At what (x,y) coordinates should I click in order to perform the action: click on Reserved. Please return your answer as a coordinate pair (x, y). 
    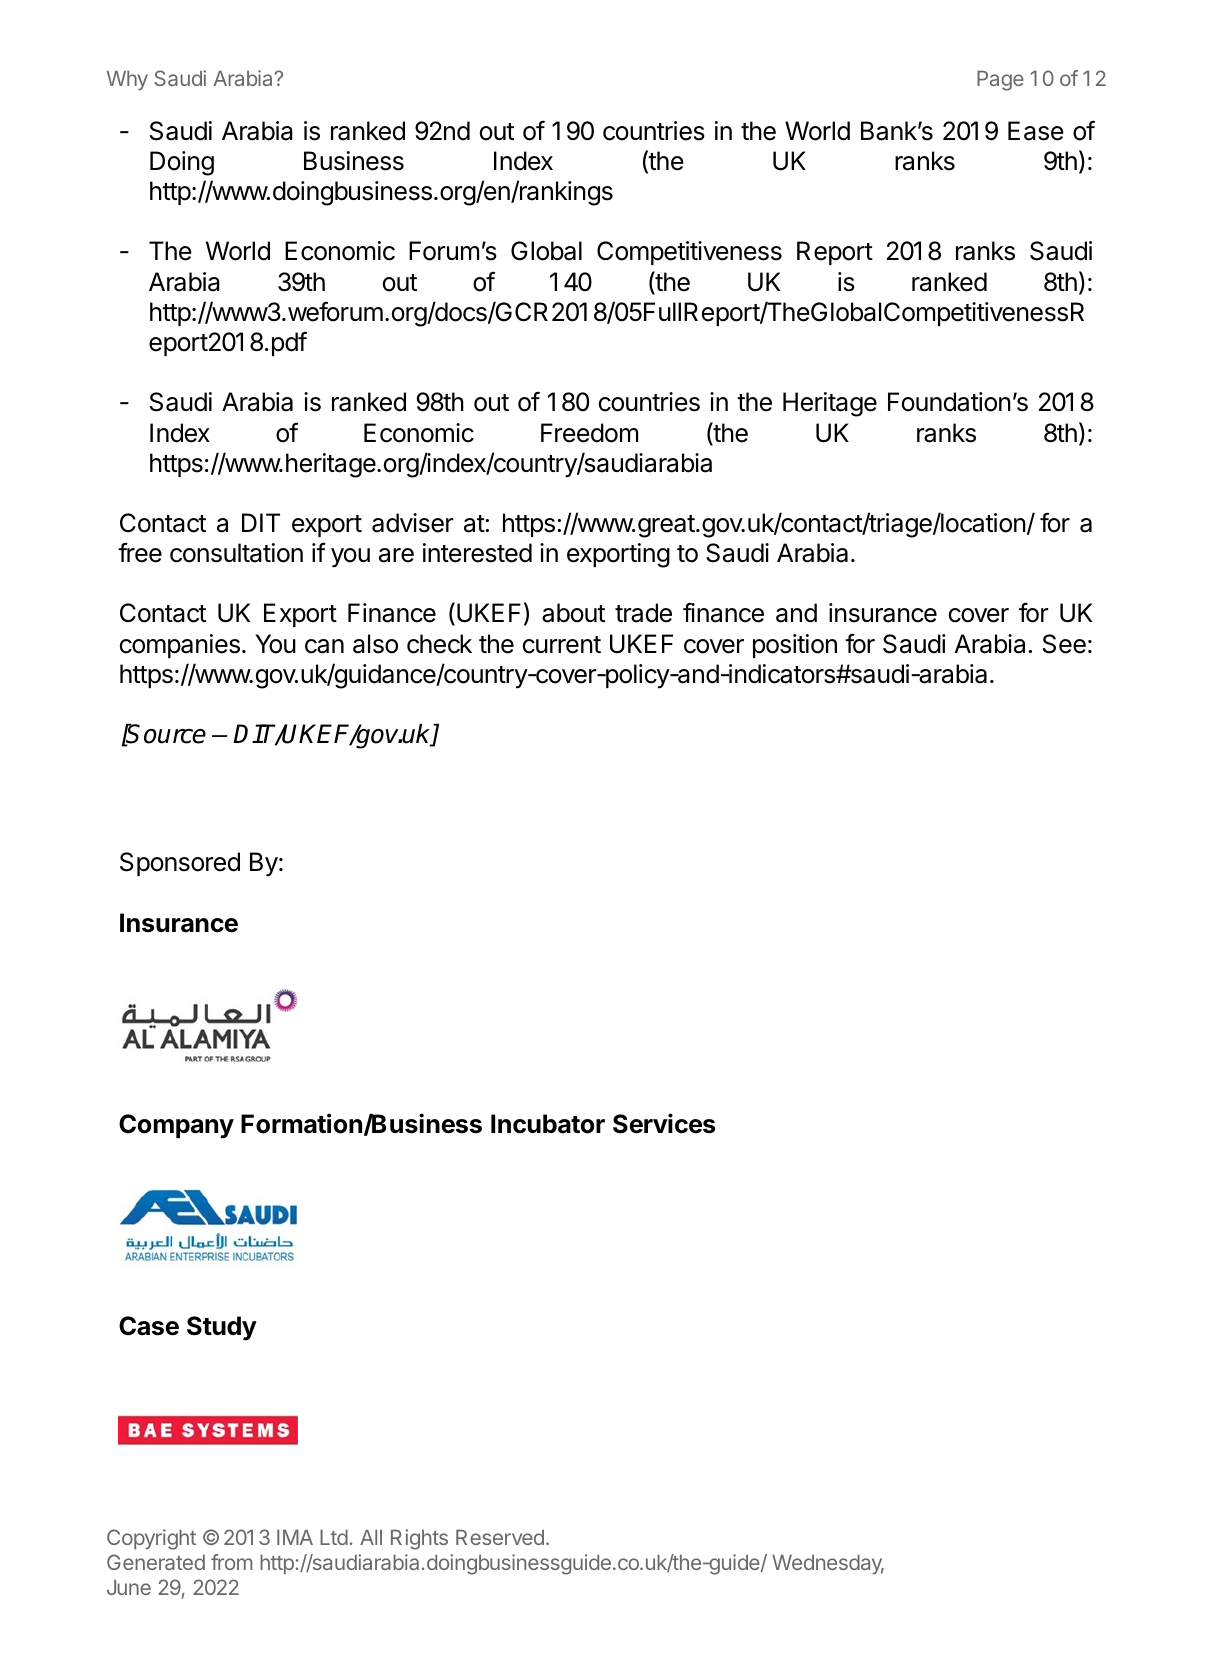
    Looking at the image, I should click on (500, 1537).
